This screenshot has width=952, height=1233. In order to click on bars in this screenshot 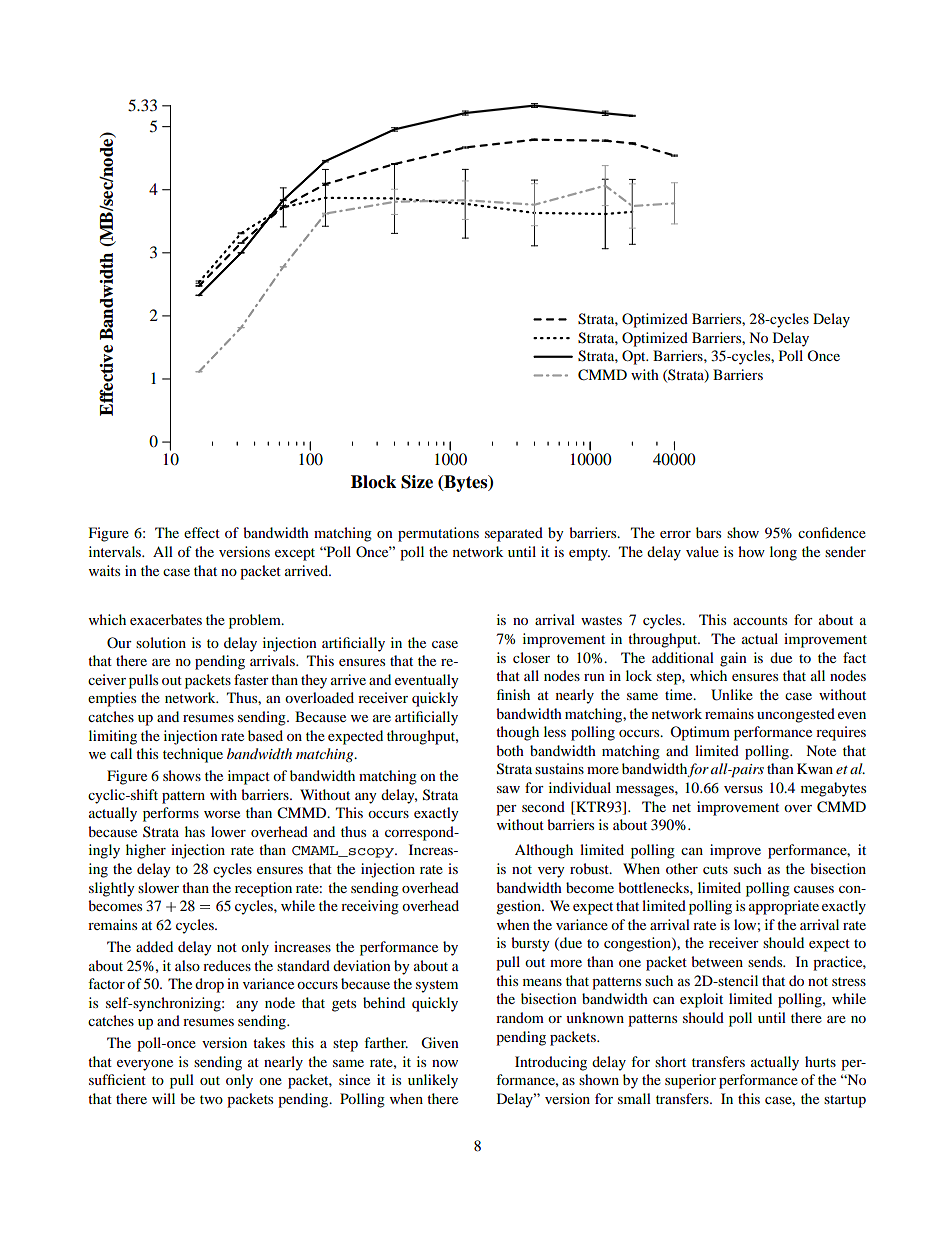, I will do `click(708, 532)`.
